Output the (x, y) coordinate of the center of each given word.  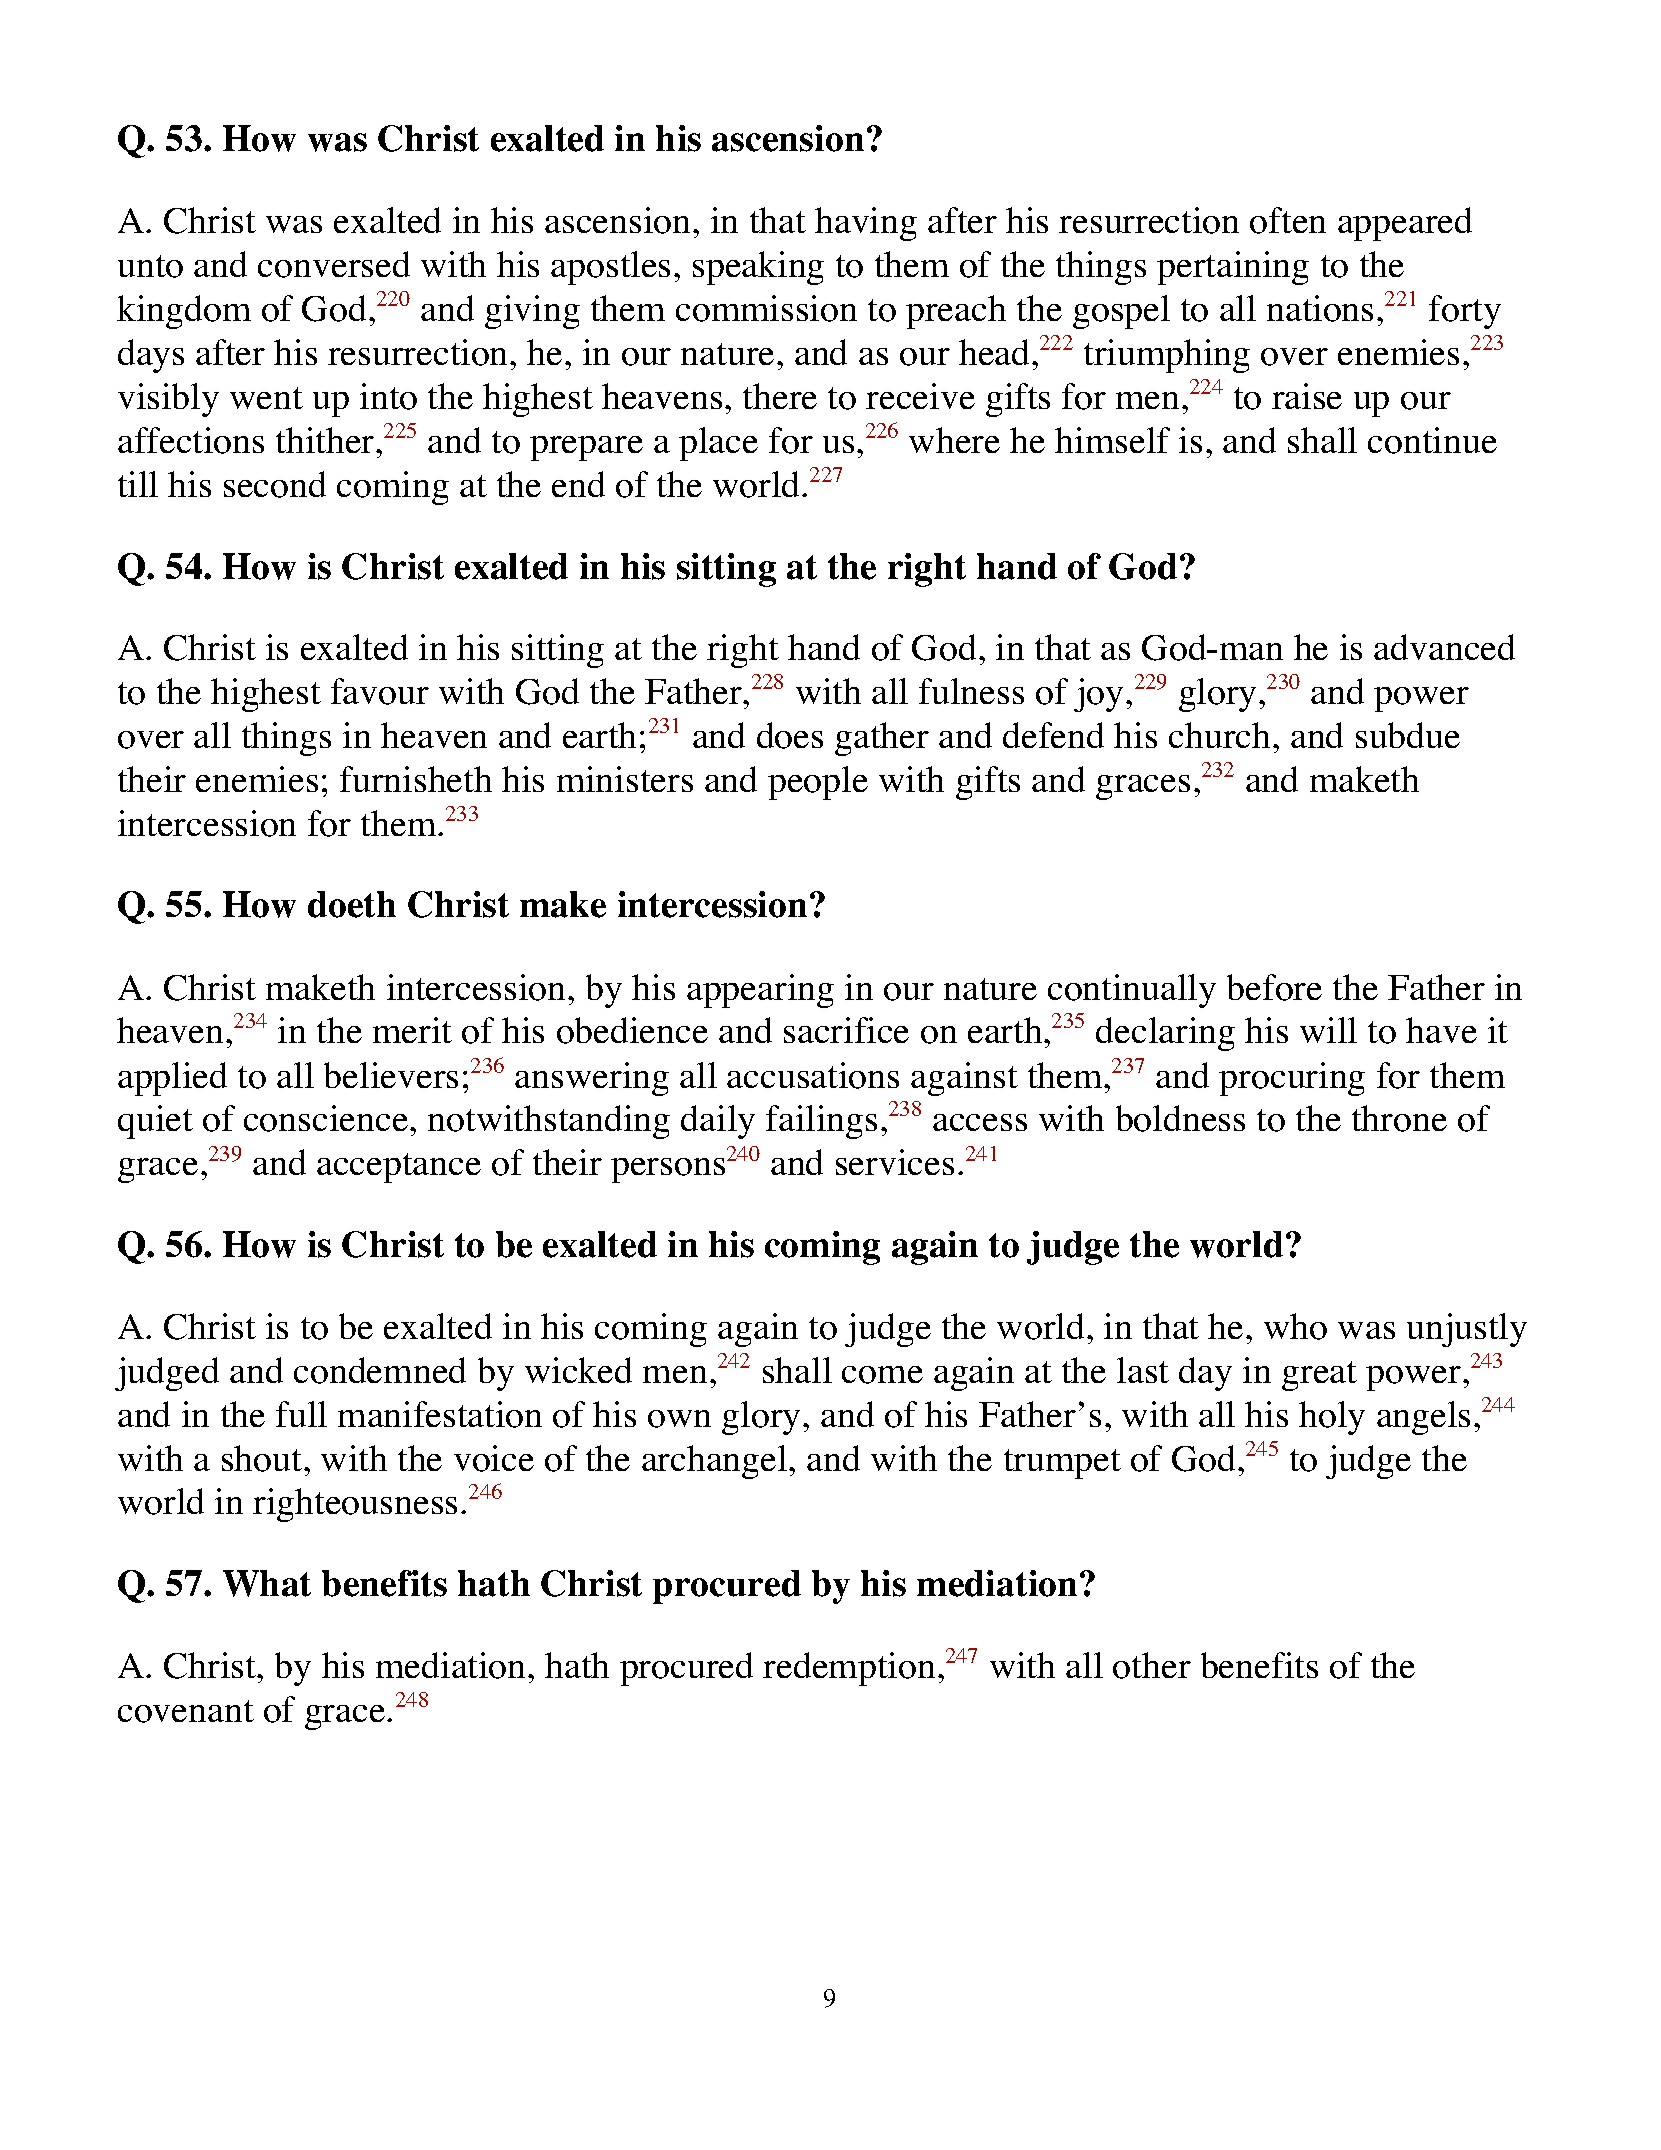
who (1295, 1326)
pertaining (1233, 268)
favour (380, 691)
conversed (334, 264)
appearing (760, 991)
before (1274, 987)
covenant (186, 1711)
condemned (380, 1370)
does (790, 735)
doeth (352, 904)
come (882, 1375)
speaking (758, 268)
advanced (1444, 647)
